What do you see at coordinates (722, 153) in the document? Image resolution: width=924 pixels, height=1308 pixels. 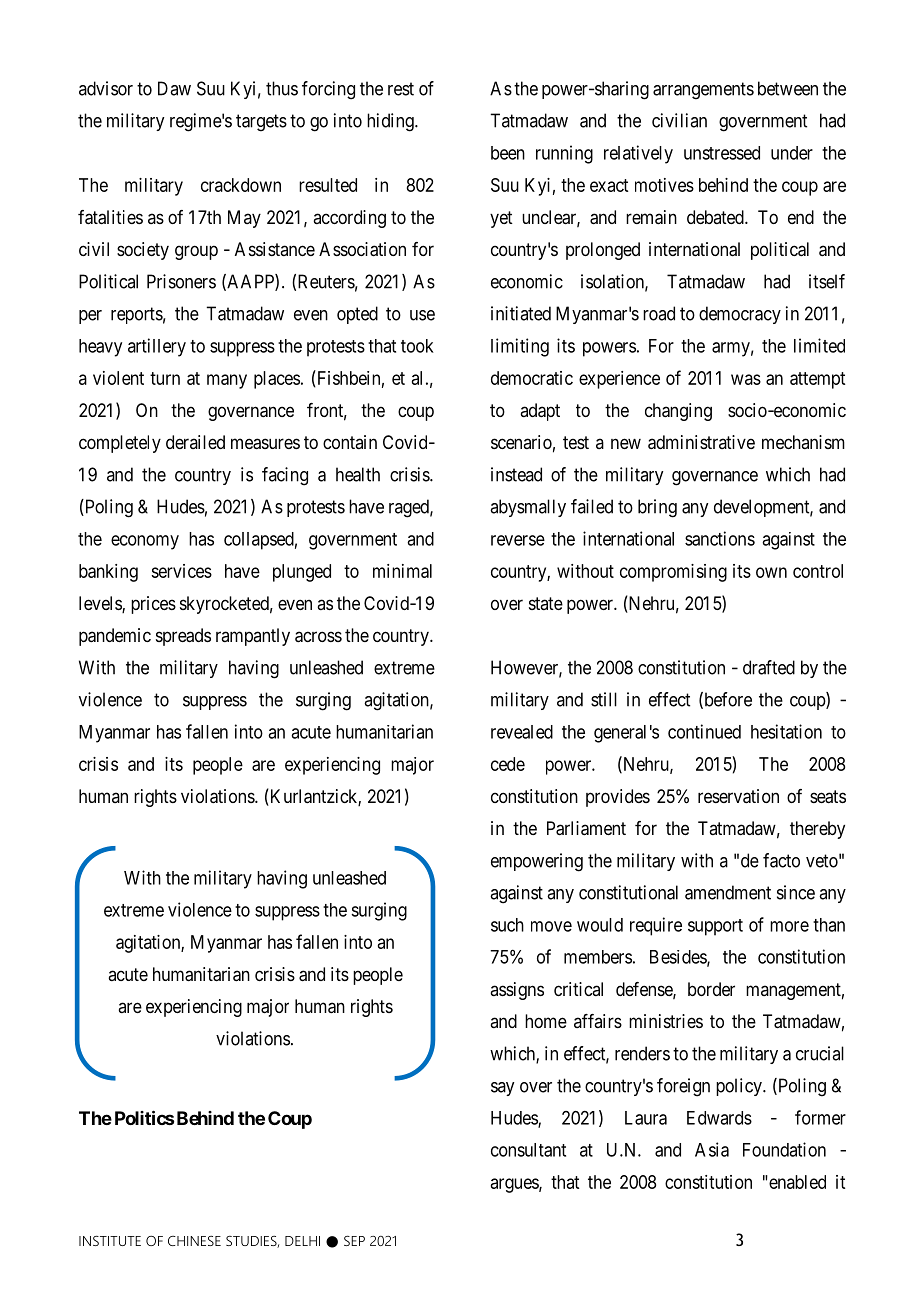 I see `unstressed` at bounding box center [722, 153].
